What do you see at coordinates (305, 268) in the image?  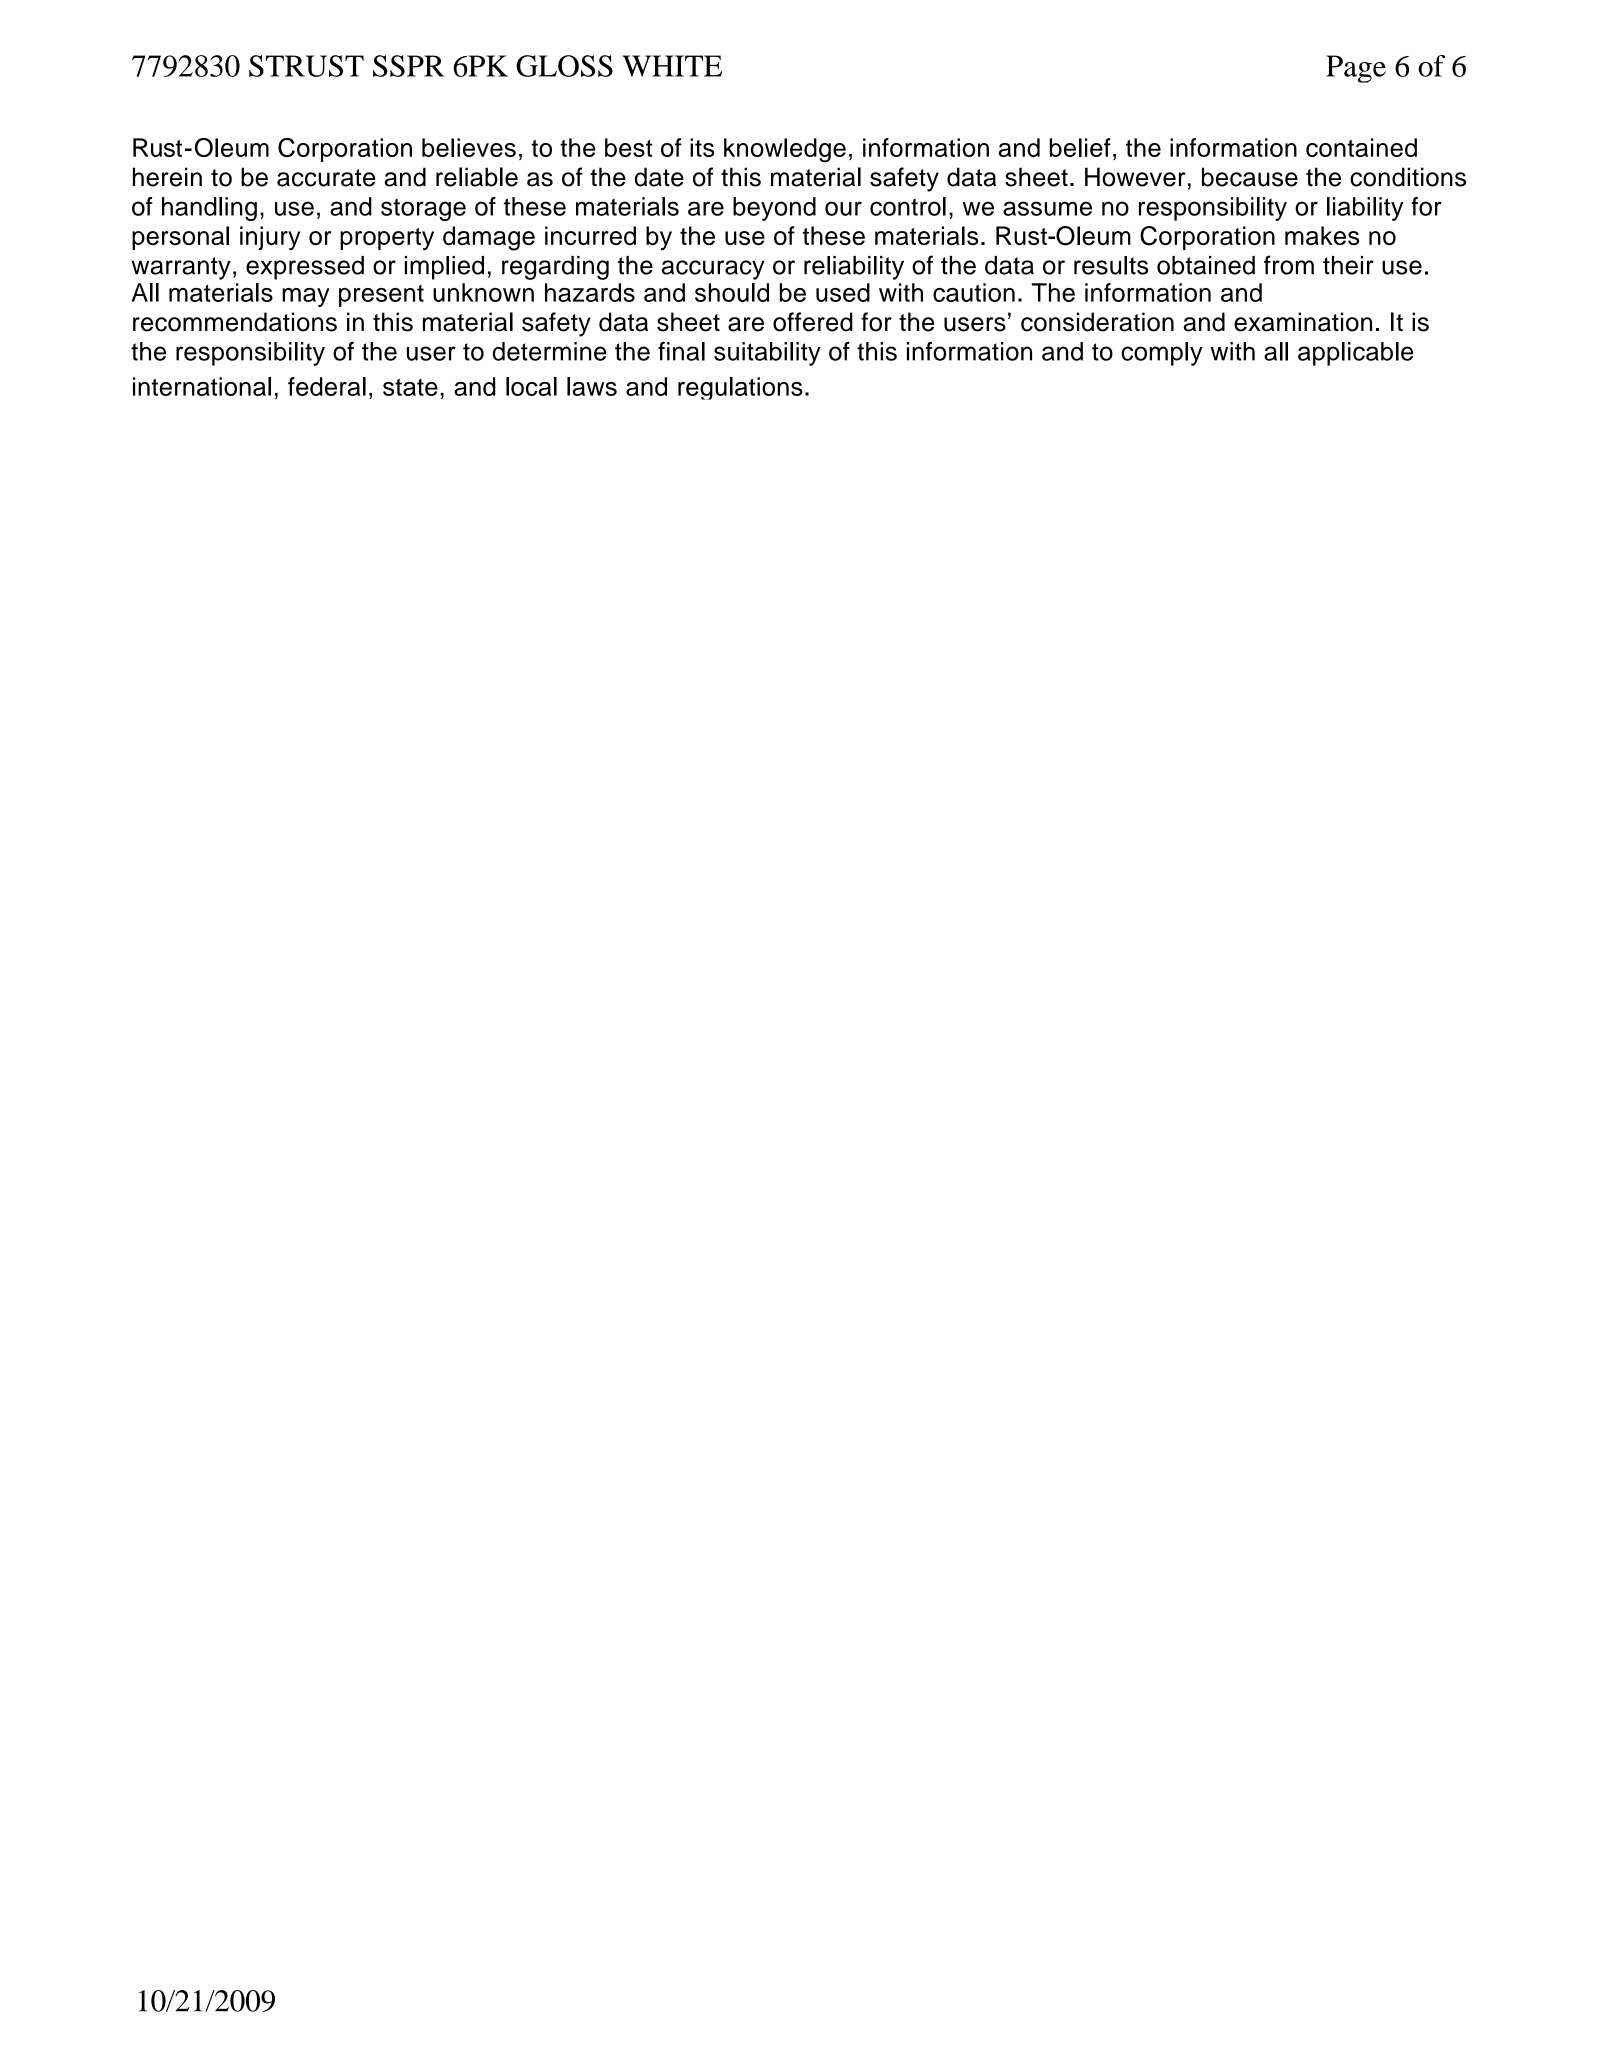 I see `expressed` at bounding box center [305, 268].
